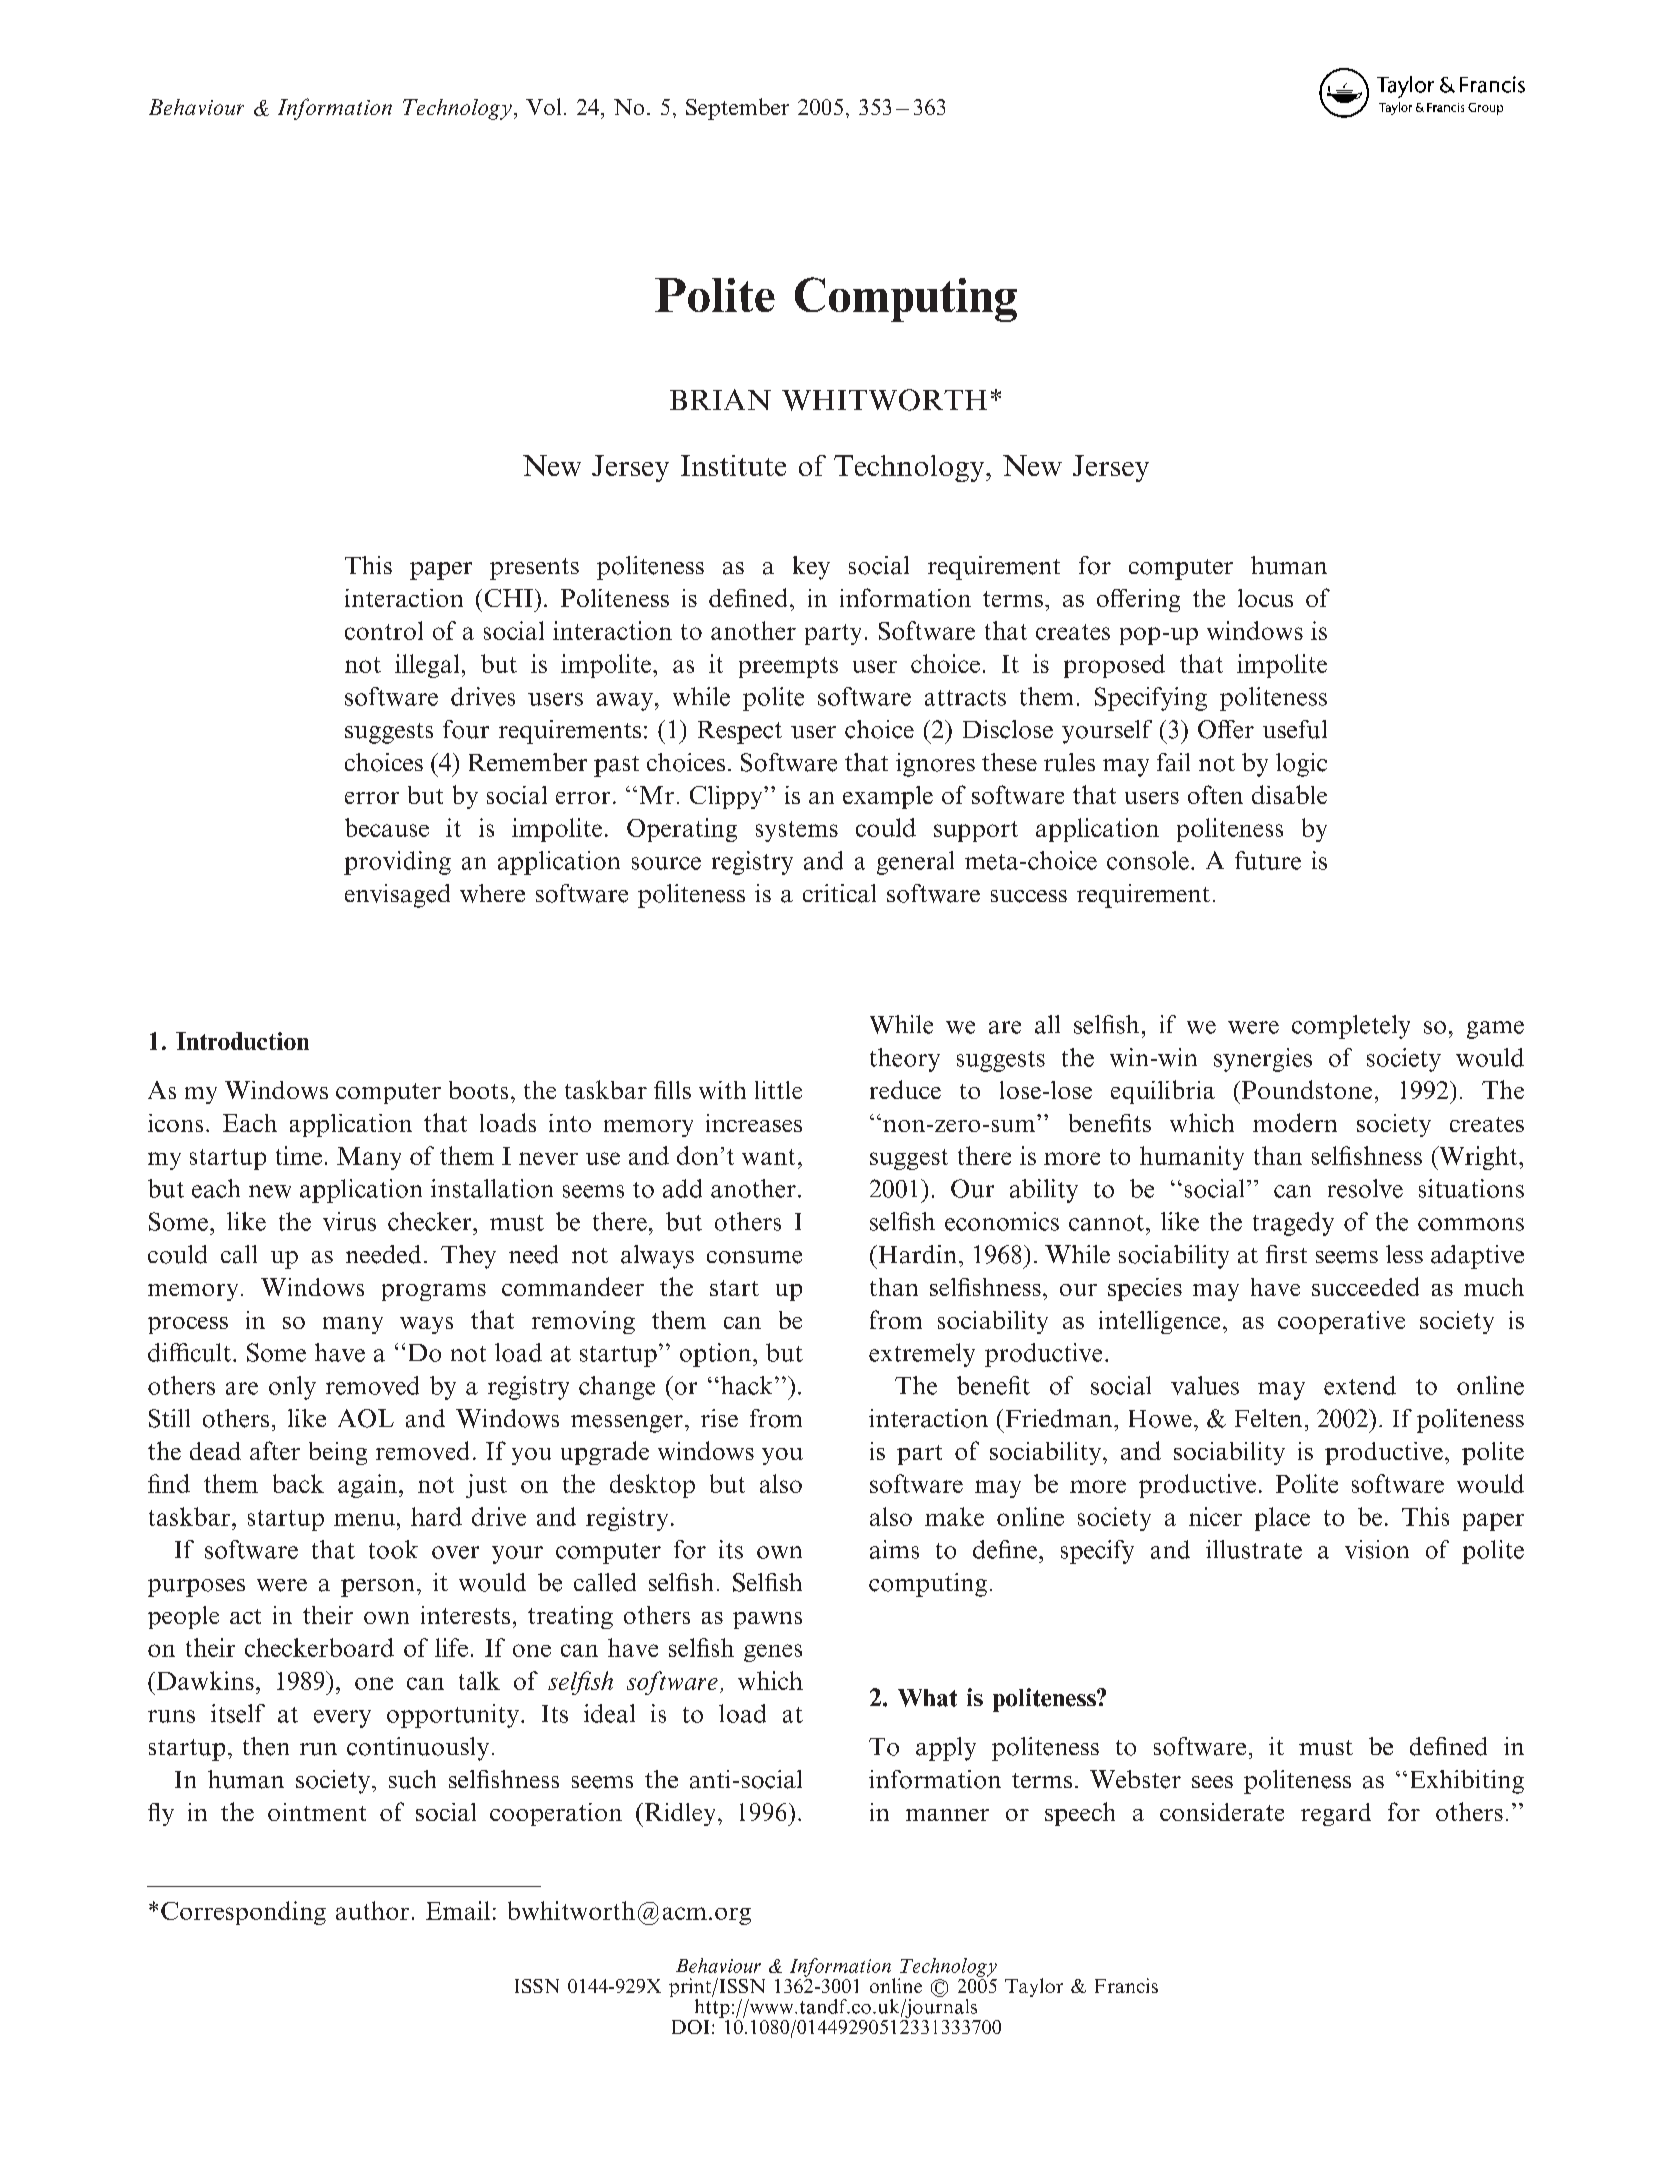  Describe the element at coordinates (811, 568) in the screenshot. I see `key` at that location.
